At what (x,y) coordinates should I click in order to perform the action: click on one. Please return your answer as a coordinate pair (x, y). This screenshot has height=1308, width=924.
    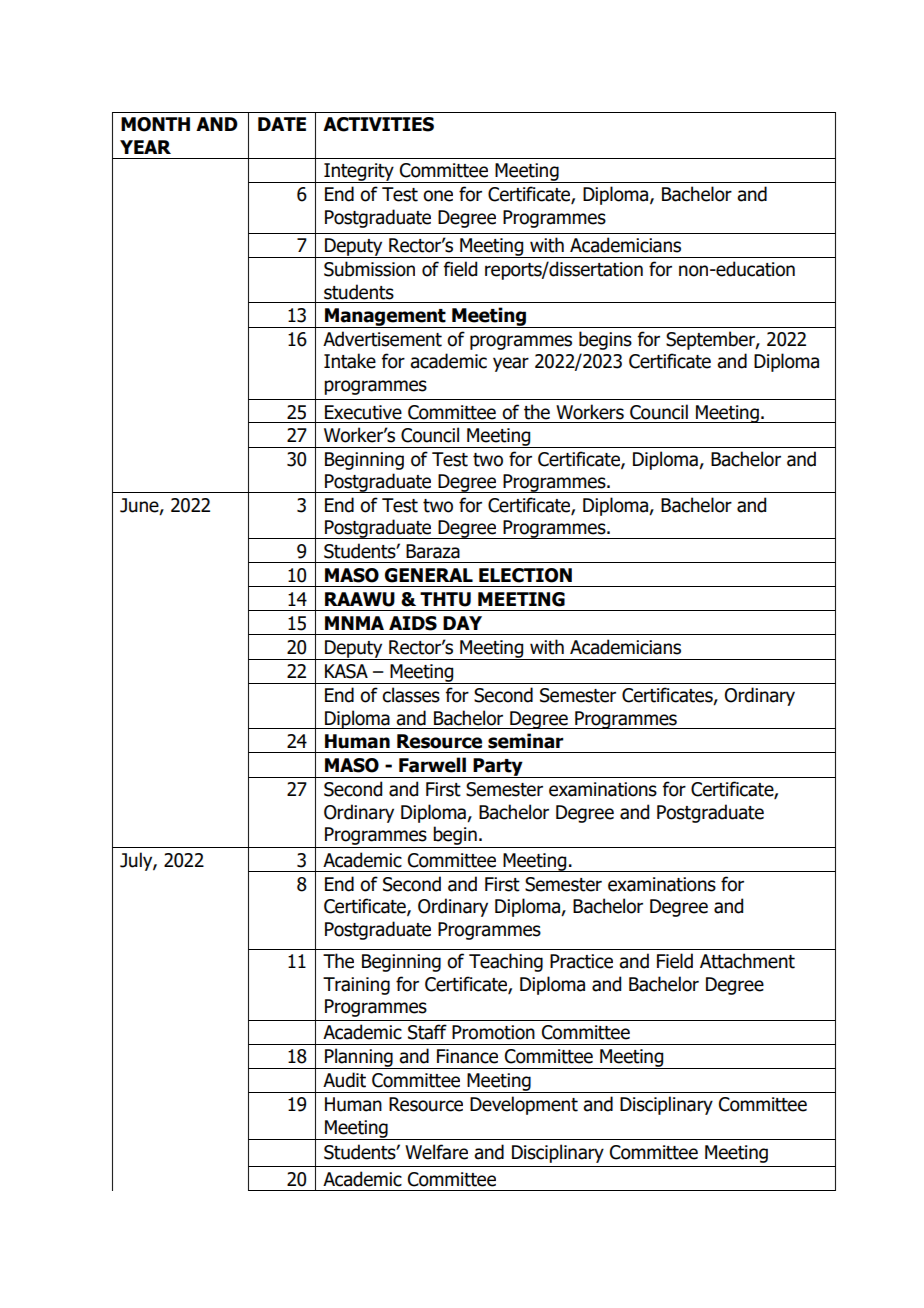
    Looking at the image, I should click on (438, 196).
